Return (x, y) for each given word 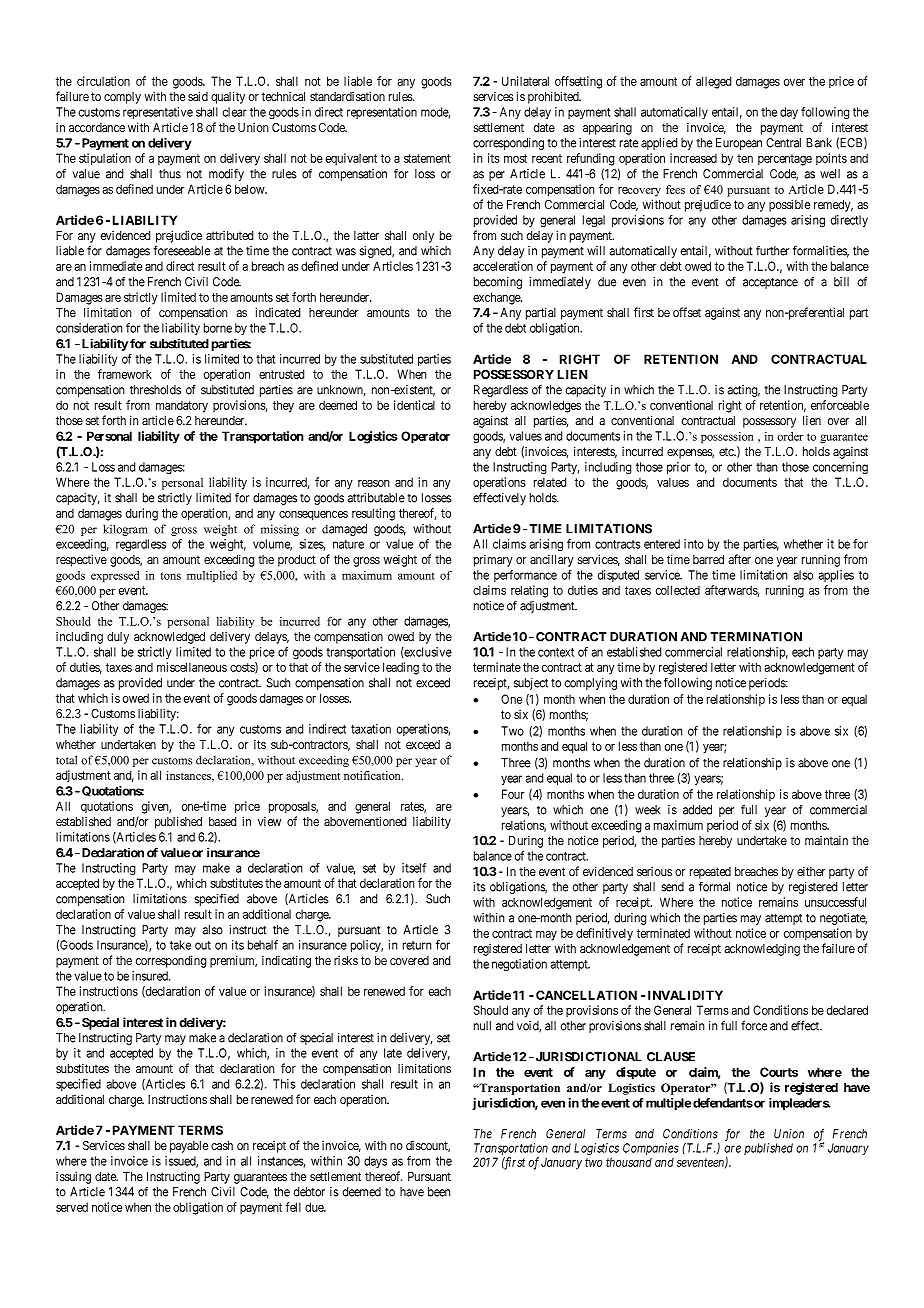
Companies (651, 1149)
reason (374, 483)
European (739, 144)
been (439, 1192)
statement (427, 158)
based (222, 821)
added (697, 810)
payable (189, 1147)
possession (727, 437)
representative (158, 113)
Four (513, 794)
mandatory (182, 407)
